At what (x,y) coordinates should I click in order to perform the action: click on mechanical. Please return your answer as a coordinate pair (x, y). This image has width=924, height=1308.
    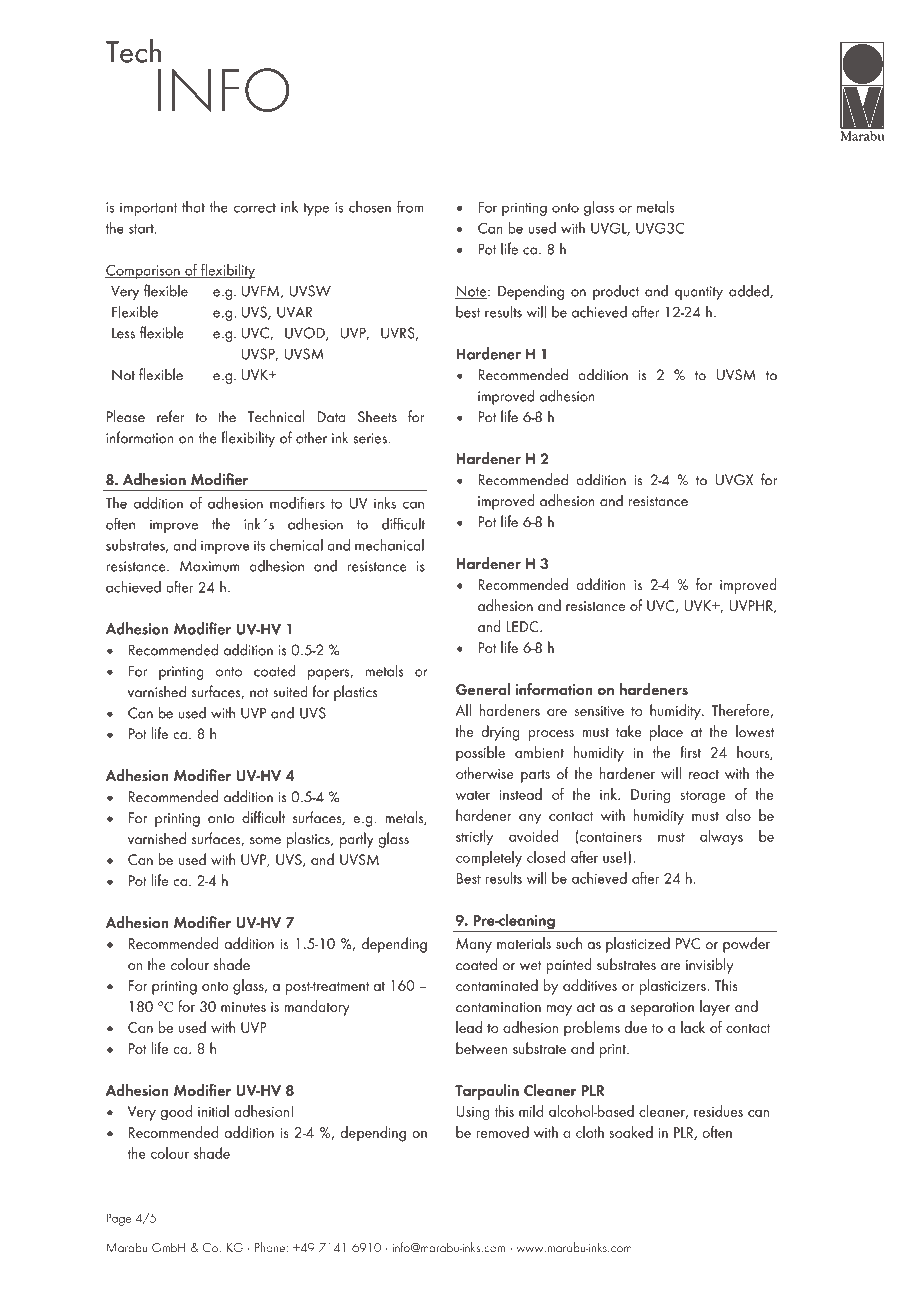
    Looking at the image, I should click on (389, 545).
